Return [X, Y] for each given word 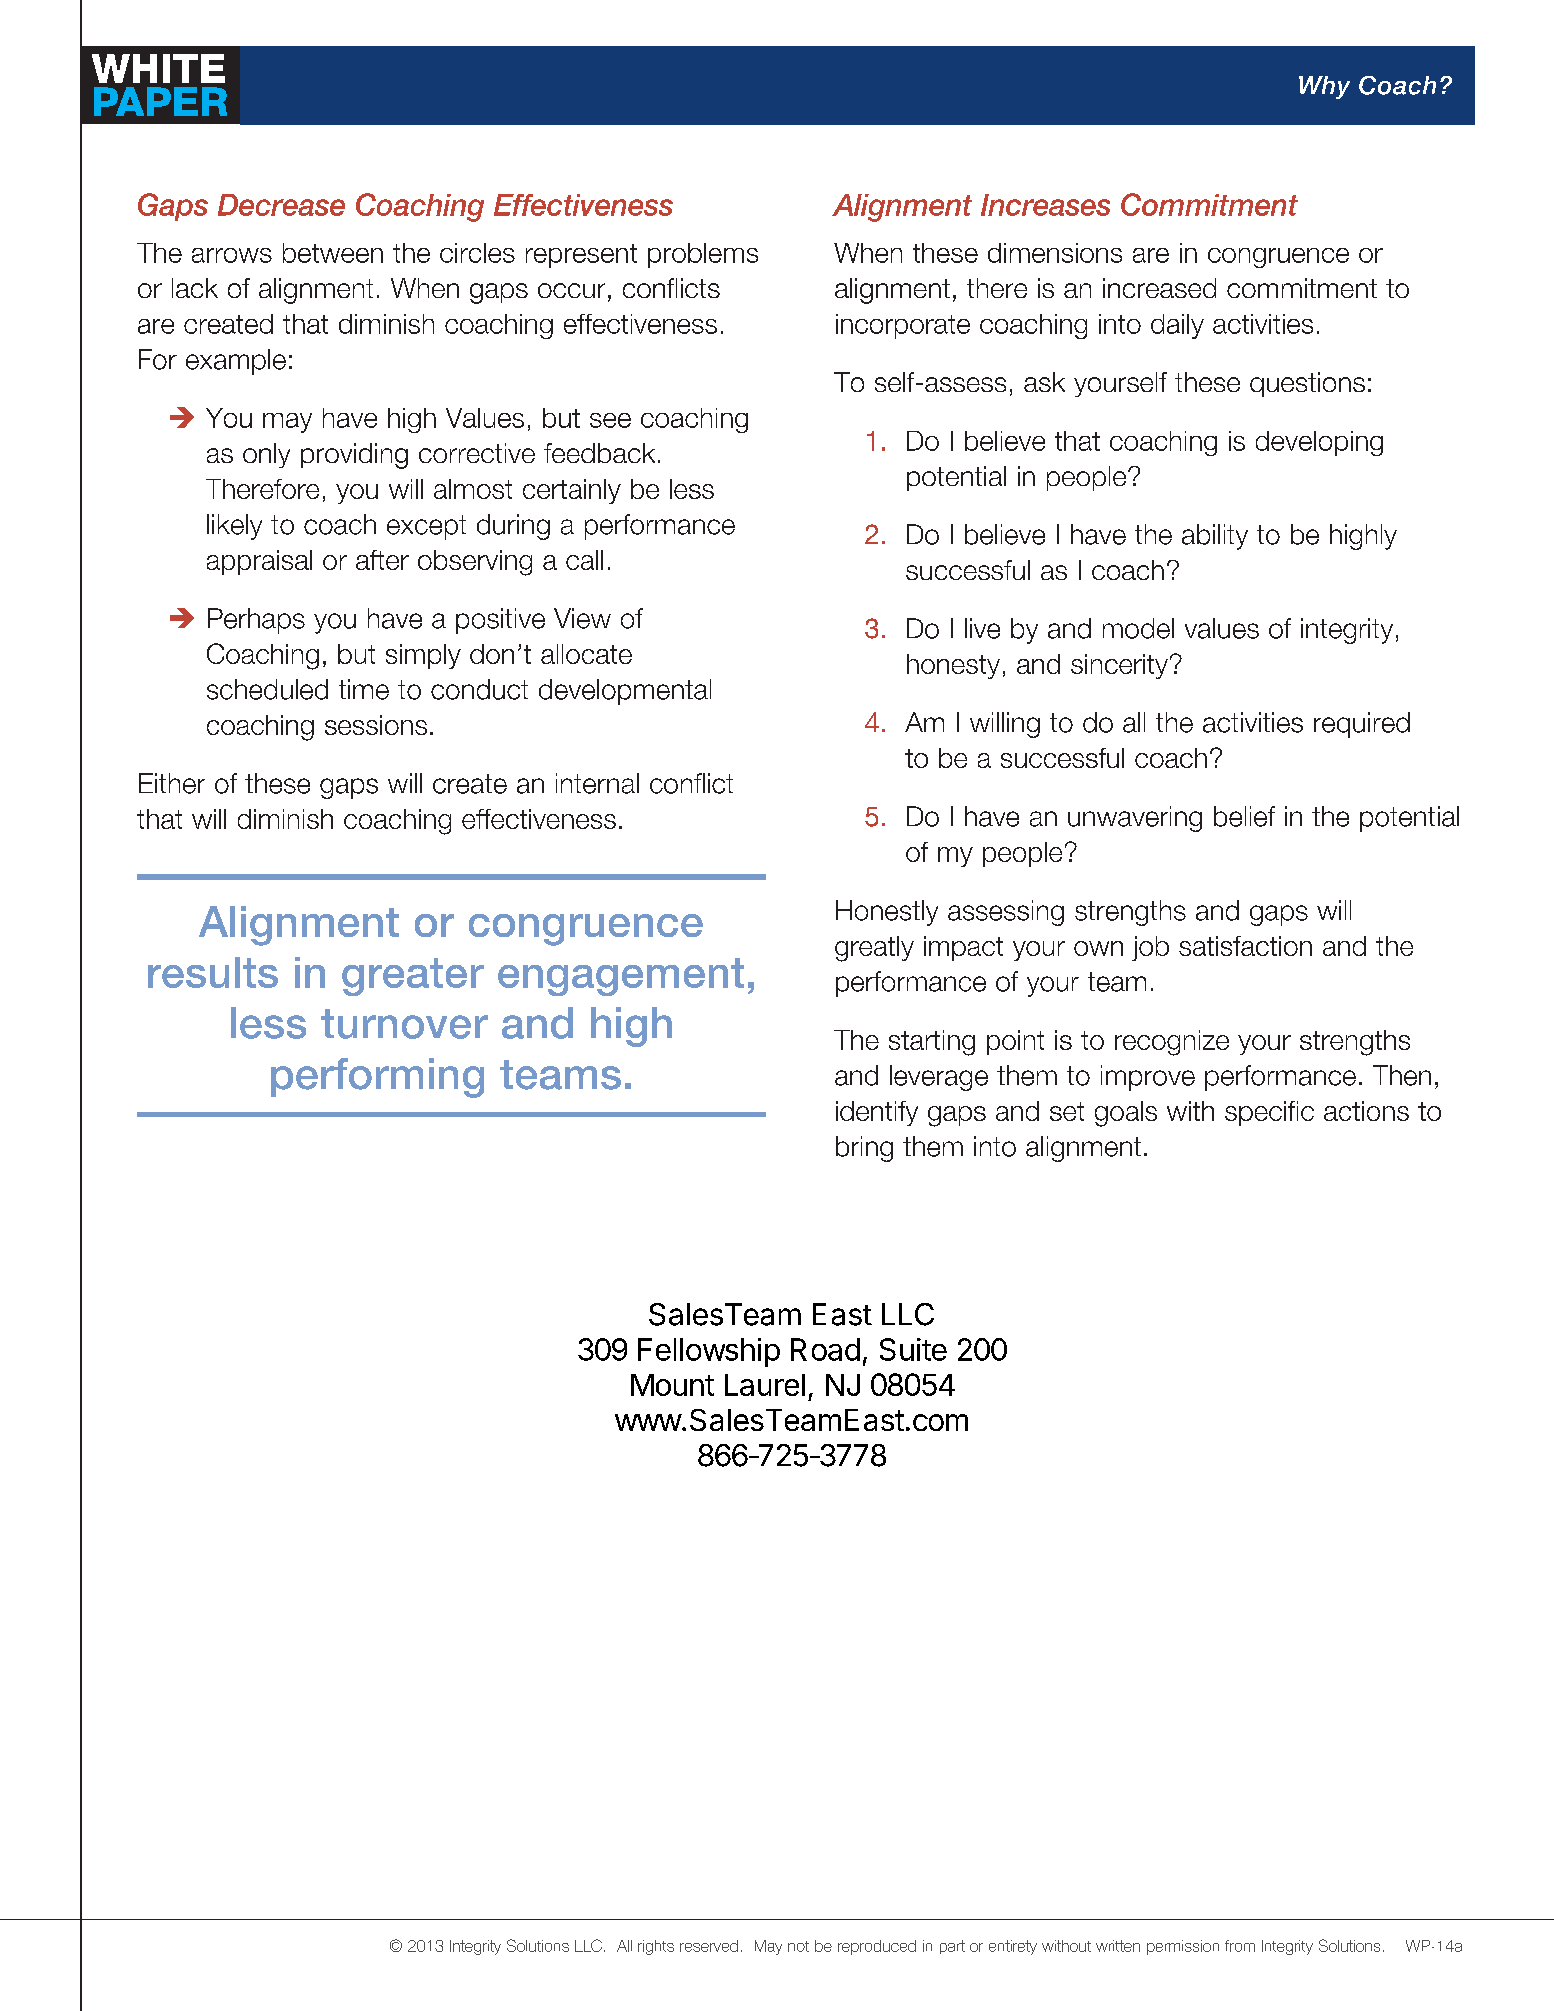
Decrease [281, 205]
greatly [874, 949]
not [798, 1946]
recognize [1172, 1043]
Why [1324, 87]
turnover [404, 1024]
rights [656, 1947]
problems [703, 255]
